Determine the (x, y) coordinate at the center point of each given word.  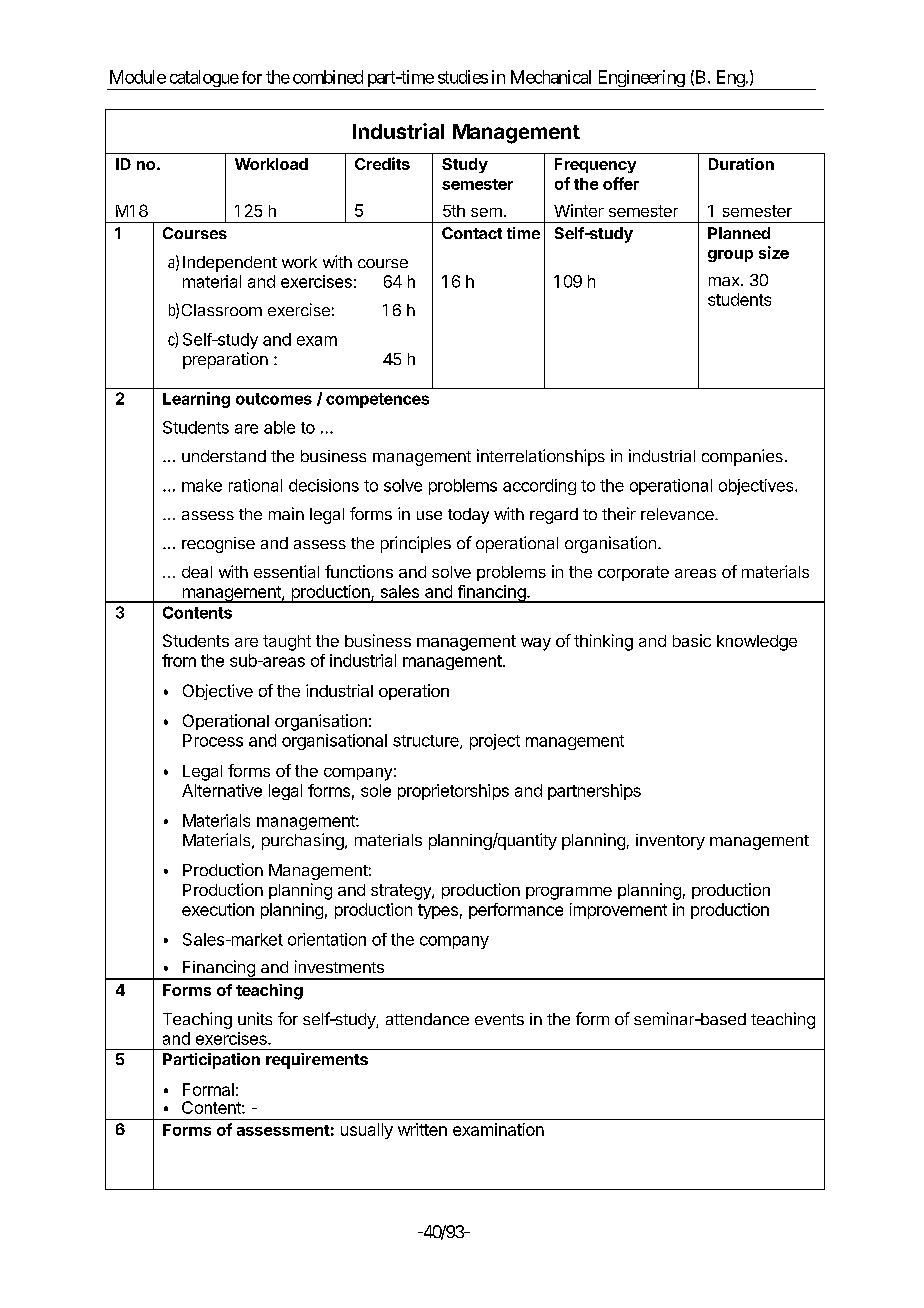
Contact (472, 233)
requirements (317, 1061)
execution (218, 909)
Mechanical (551, 77)
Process (213, 740)
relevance (678, 514)
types (438, 911)
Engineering (640, 80)
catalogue (203, 80)
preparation (225, 360)
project (495, 742)
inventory (670, 842)
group (730, 256)
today (468, 516)
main (286, 513)
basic (692, 640)
